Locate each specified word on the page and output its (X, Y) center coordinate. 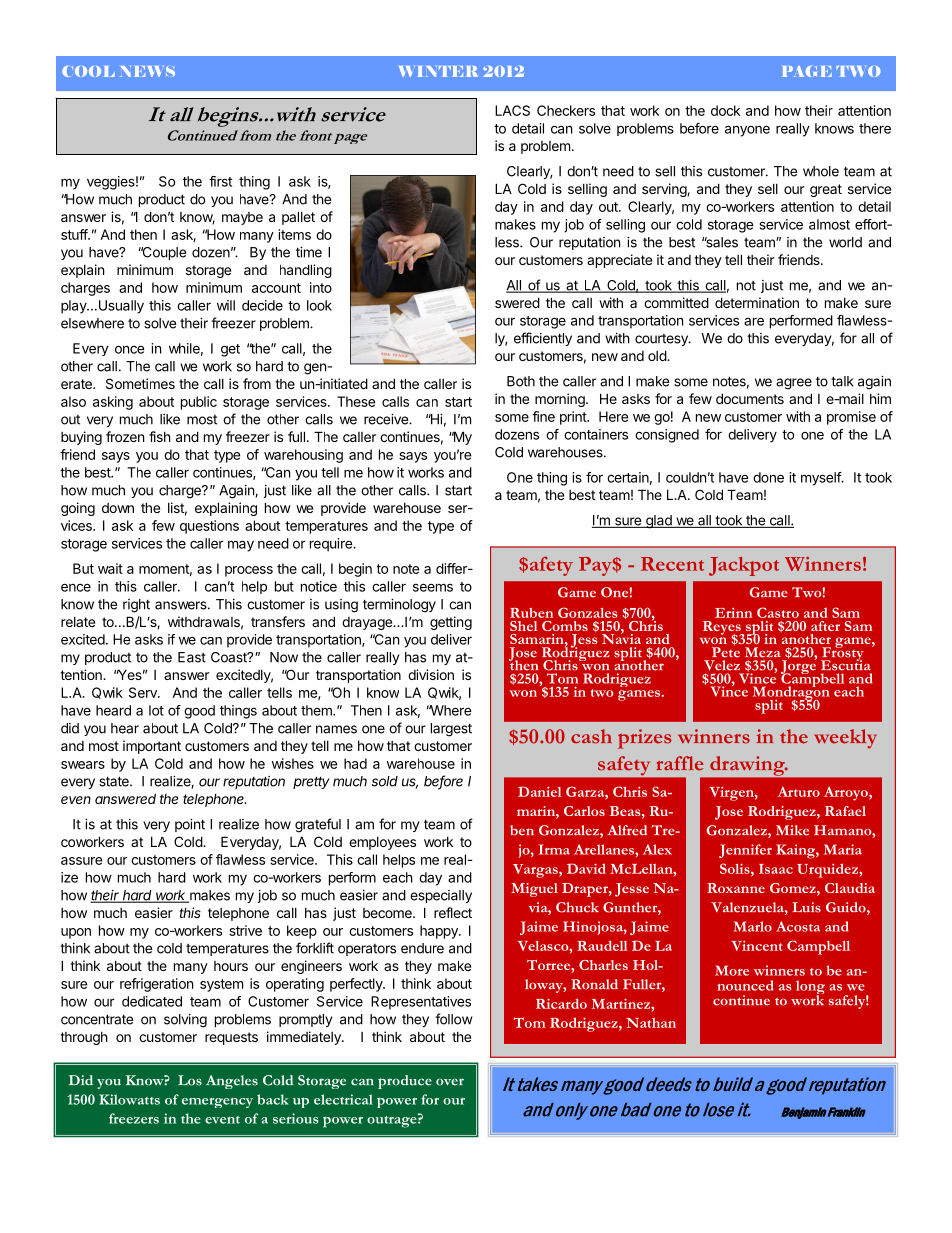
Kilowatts (129, 1099)
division (431, 674)
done (768, 477)
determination (757, 302)
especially (441, 896)
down (118, 508)
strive (245, 930)
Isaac (776, 869)
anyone (747, 131)
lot (156, 710)
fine (543, 416)
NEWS (147, 71)
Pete (726, 651)
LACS (512, 110)
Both (521, 381)
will (226, 305)
